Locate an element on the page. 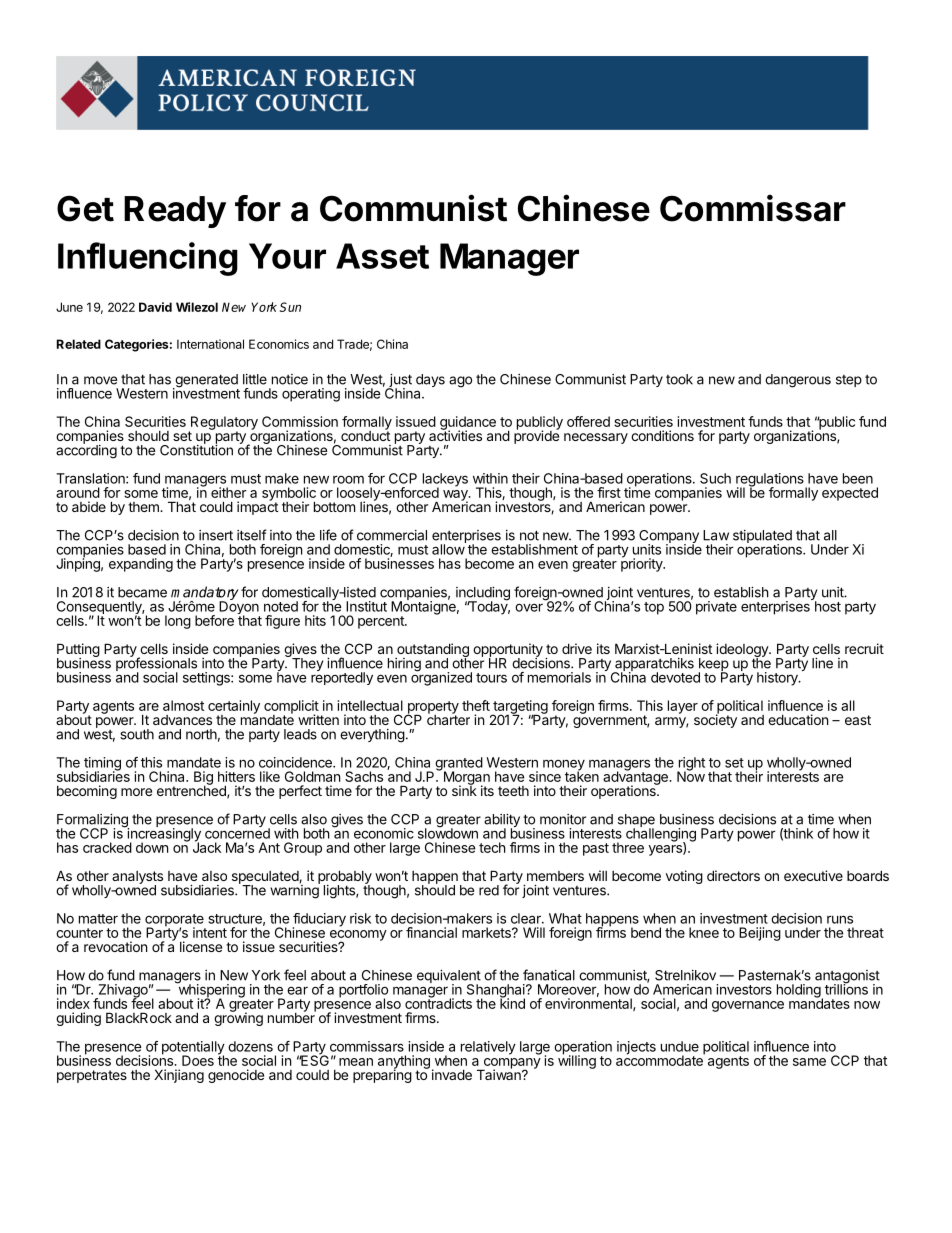 Image resolution: width=952 pixels, height=1233 pixels. professionals is located at coordinates (158, 665).
